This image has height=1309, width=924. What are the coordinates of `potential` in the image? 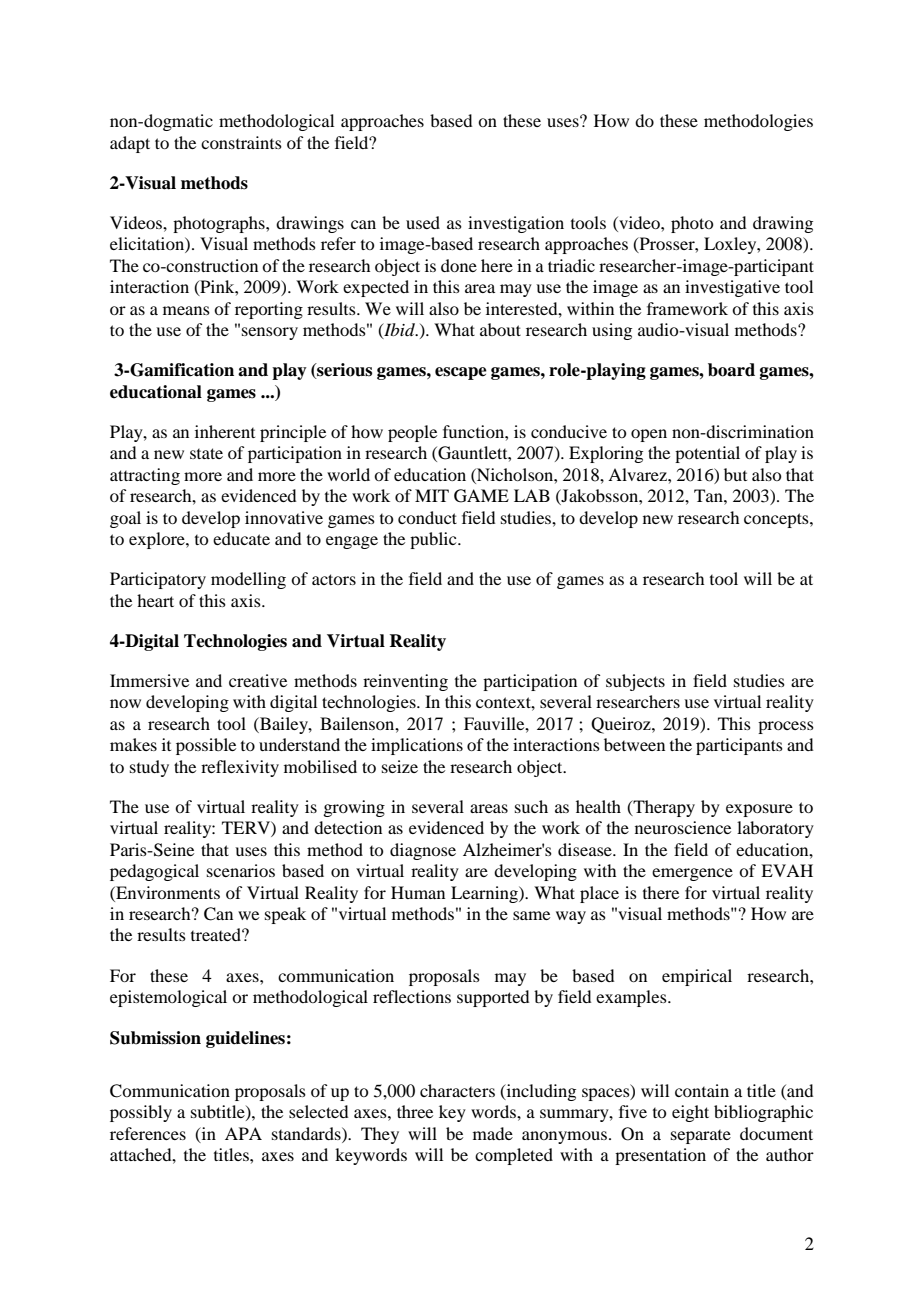 It's located at (707, 454).
